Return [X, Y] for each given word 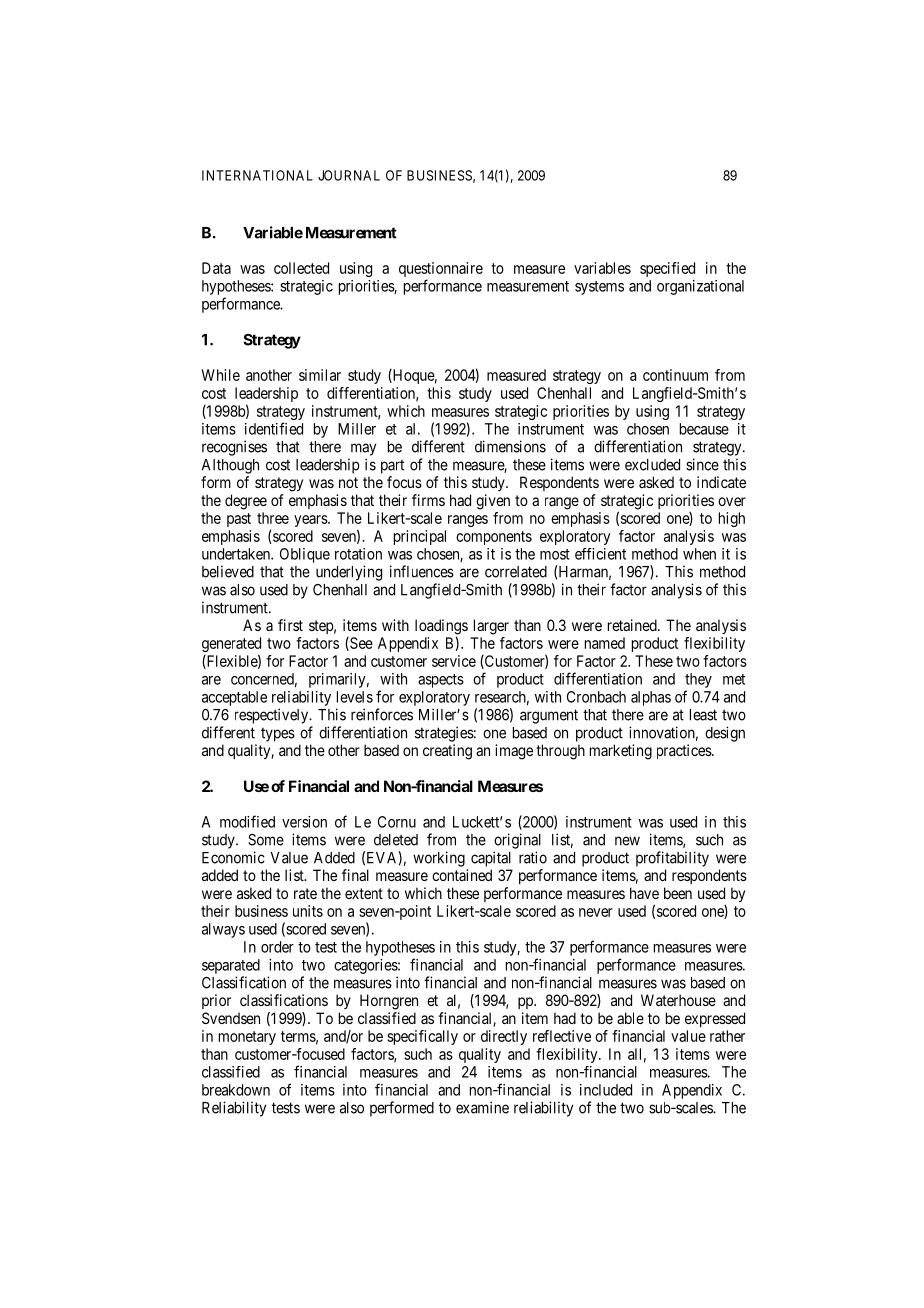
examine [482, 1107]
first [290, 625]
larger [491, 627]
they [698, 680]
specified [667, 269]
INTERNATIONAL [257, 175]
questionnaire [441, 269]
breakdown [236, 1090]
